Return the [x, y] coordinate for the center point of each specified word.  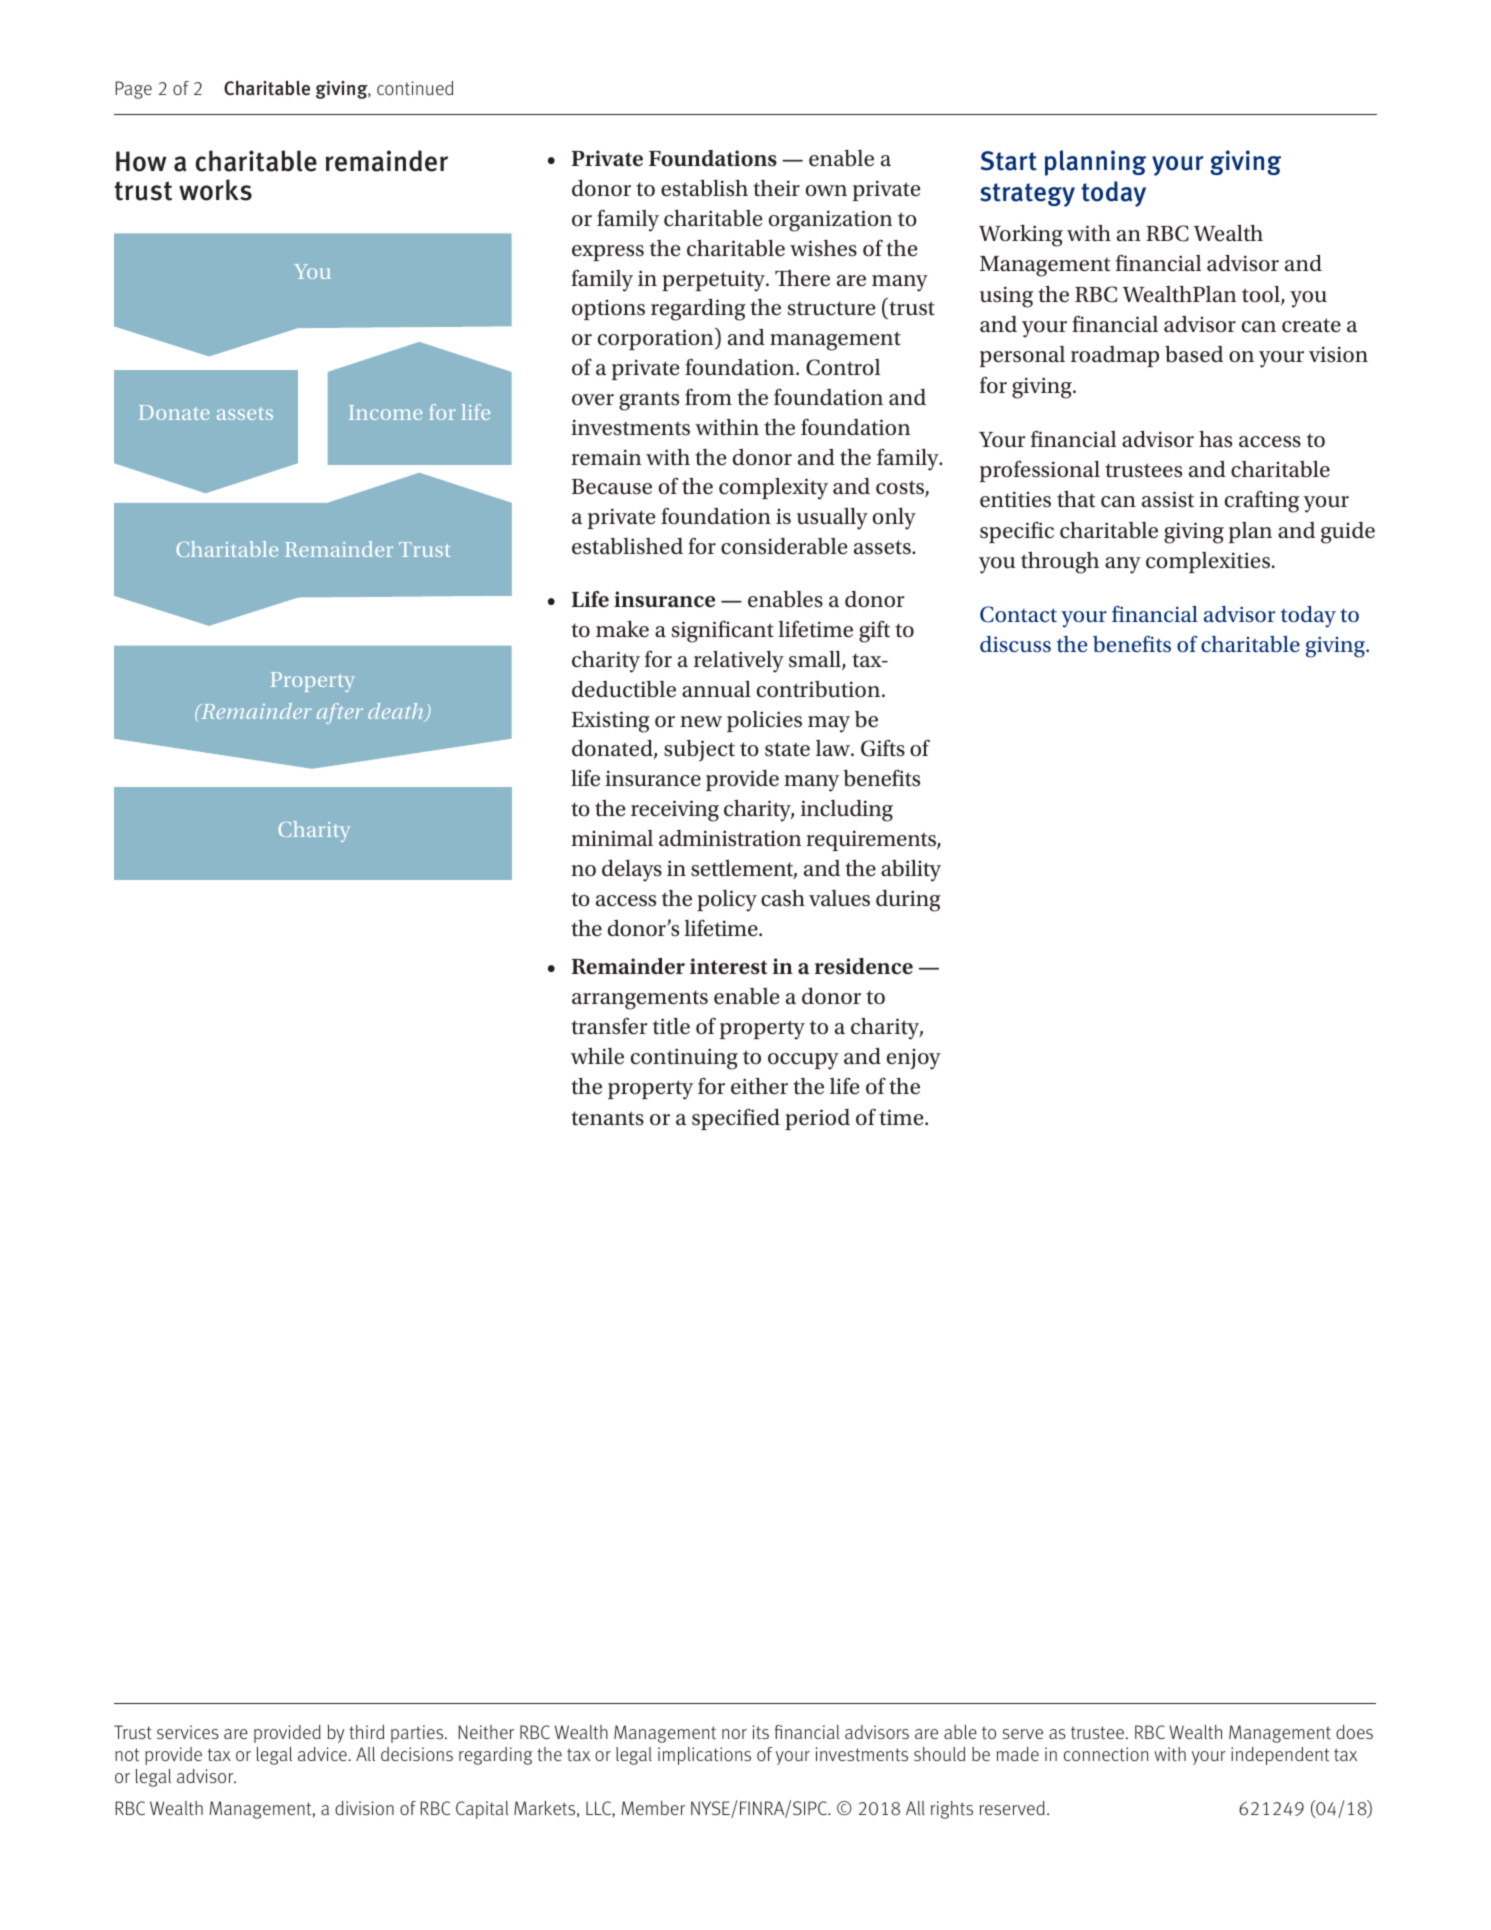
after [340, 713]
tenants [607, 1118]
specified [736, 1119]
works [215, 190]
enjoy [914, 1059]
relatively [739, 661]
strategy [1027, 195]
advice [322, 1754]
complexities [1208, 562]
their [776, 188]
